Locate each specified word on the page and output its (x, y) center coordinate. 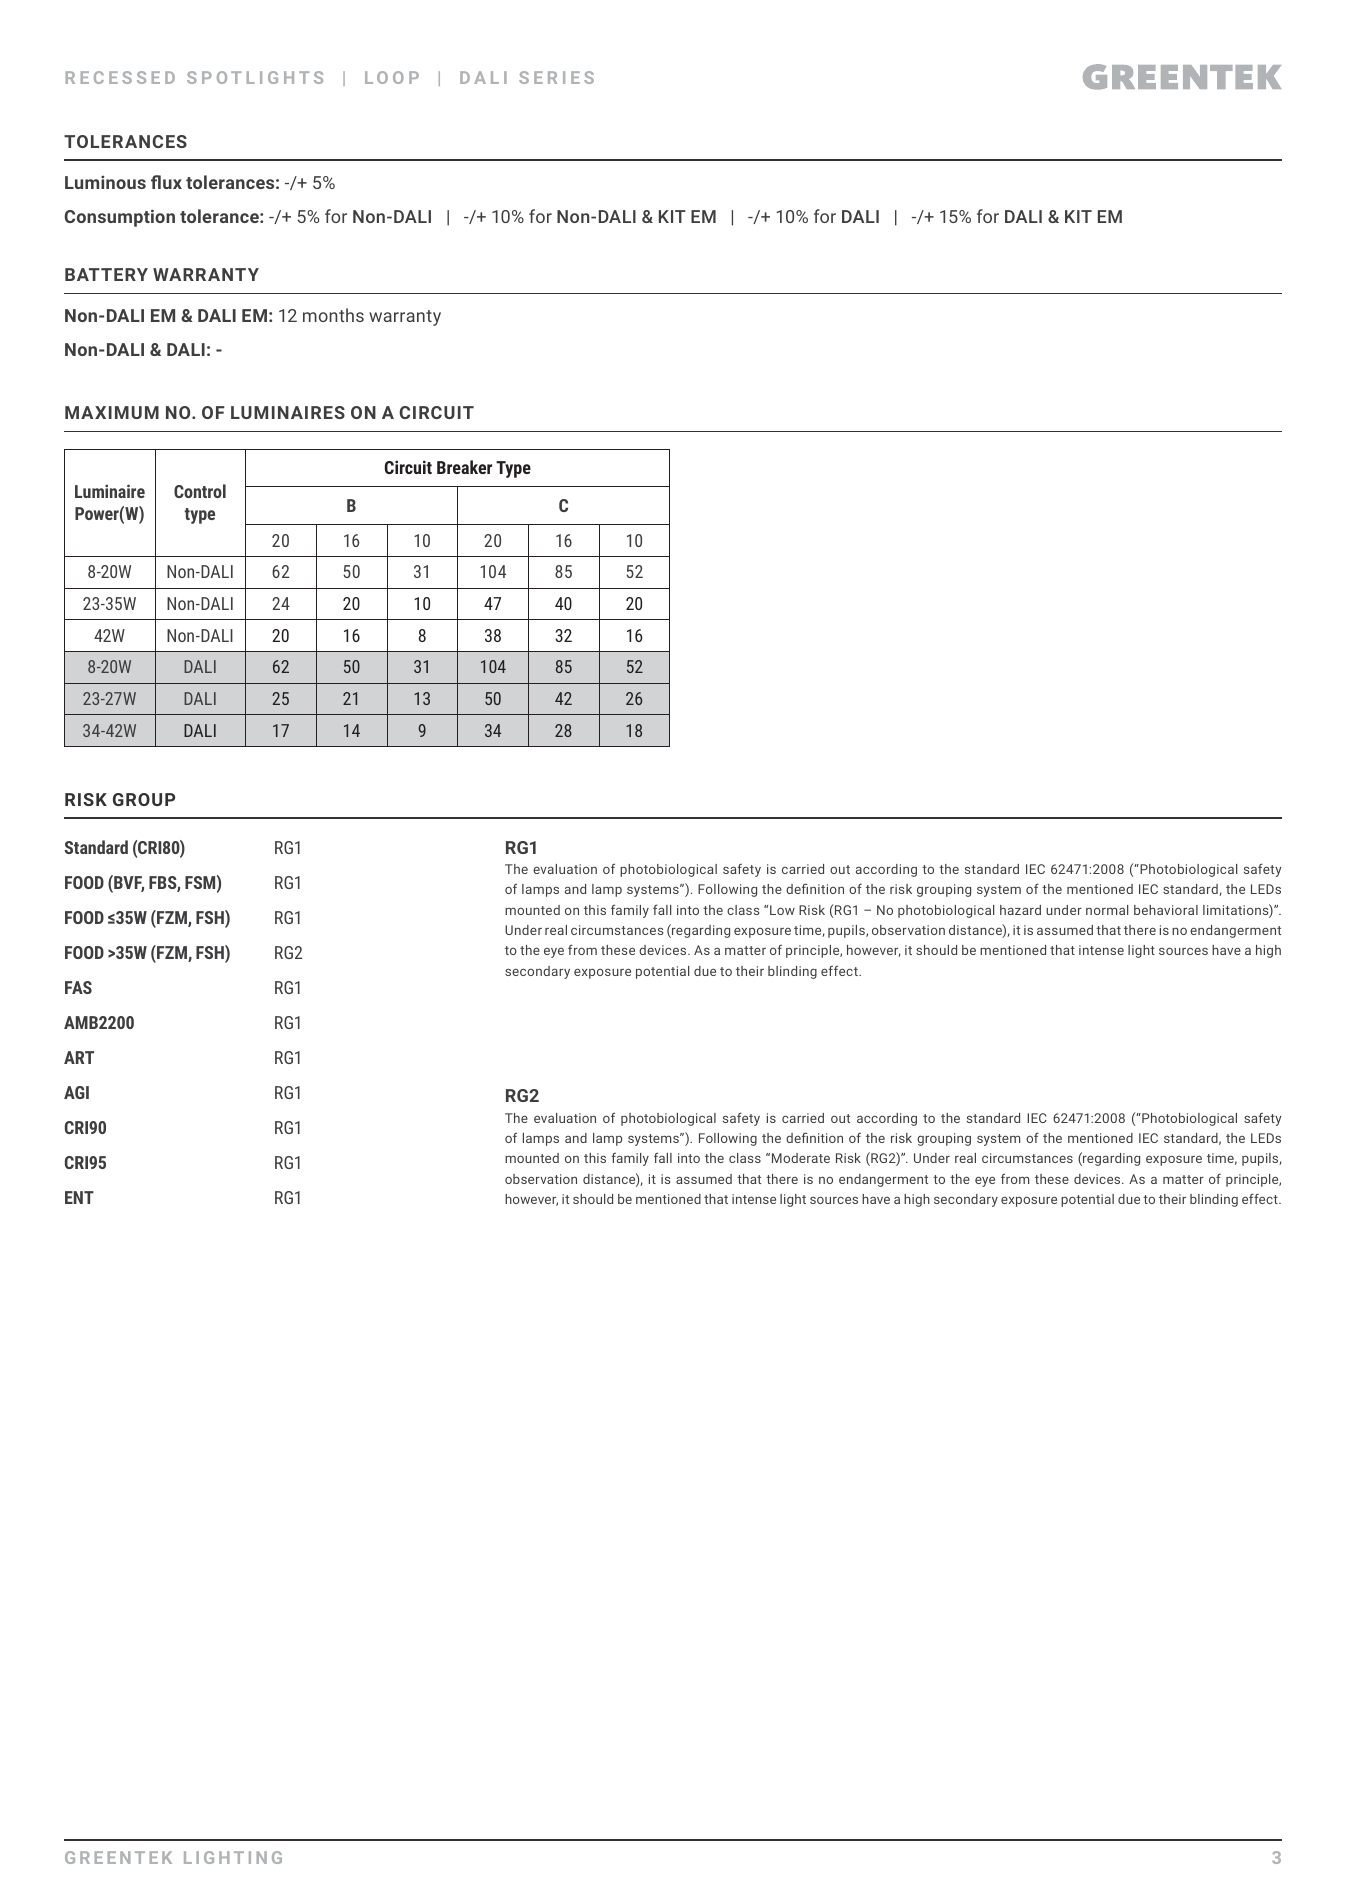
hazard (1020, 910)
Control (200, 491)
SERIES (556, 77)
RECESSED (120, 77)
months (333, 315)
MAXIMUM (112, 412)
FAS (78, 987)
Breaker (464, 467)
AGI (76, 1092)
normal (1107, 910)
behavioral (1166, 910)
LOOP (392, 77)
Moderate (801, 1158)
